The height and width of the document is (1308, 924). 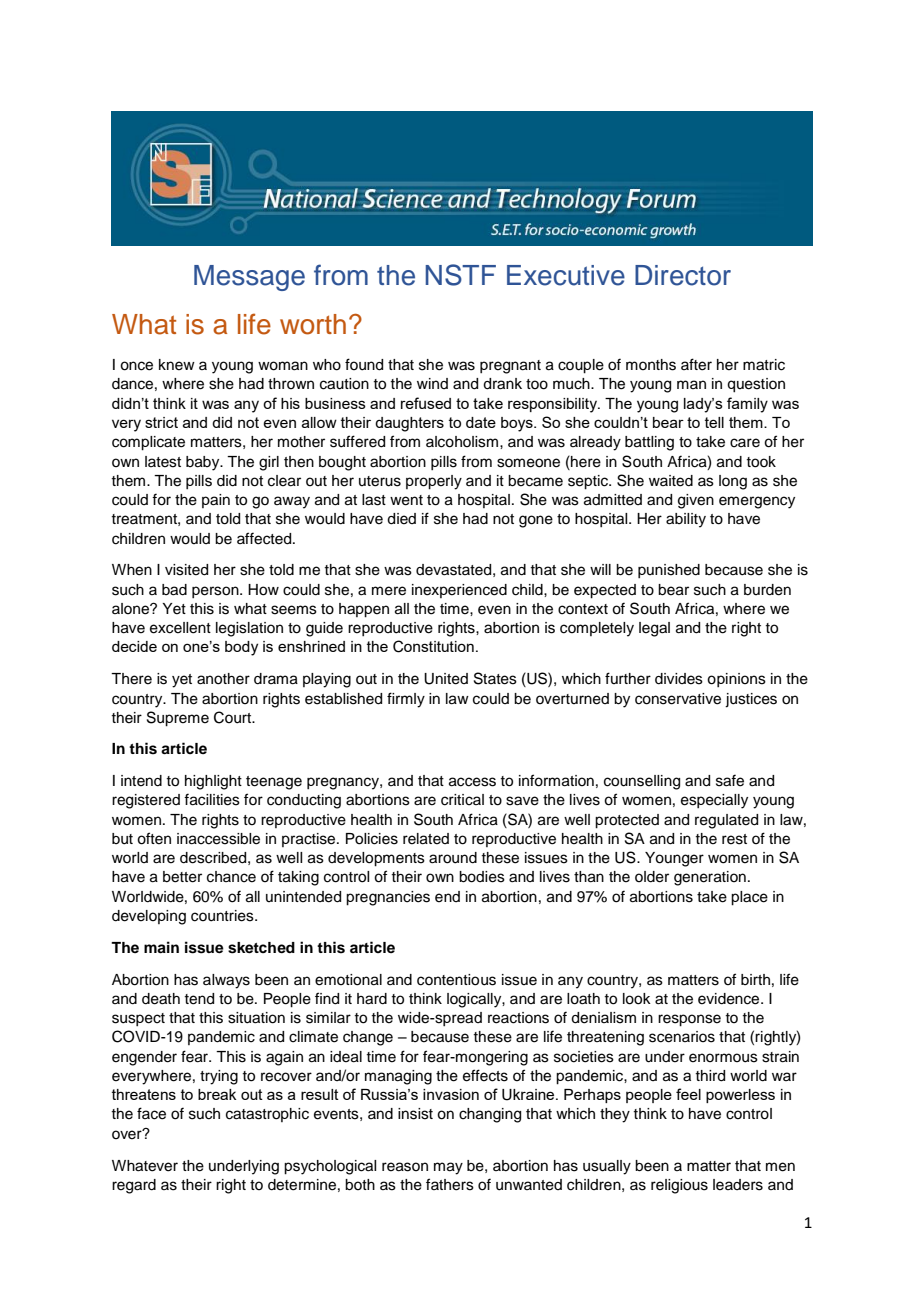 What do you see at coordinates (134, 1186) in the document?
I see `regard` at bounding box center [134, 1186].
